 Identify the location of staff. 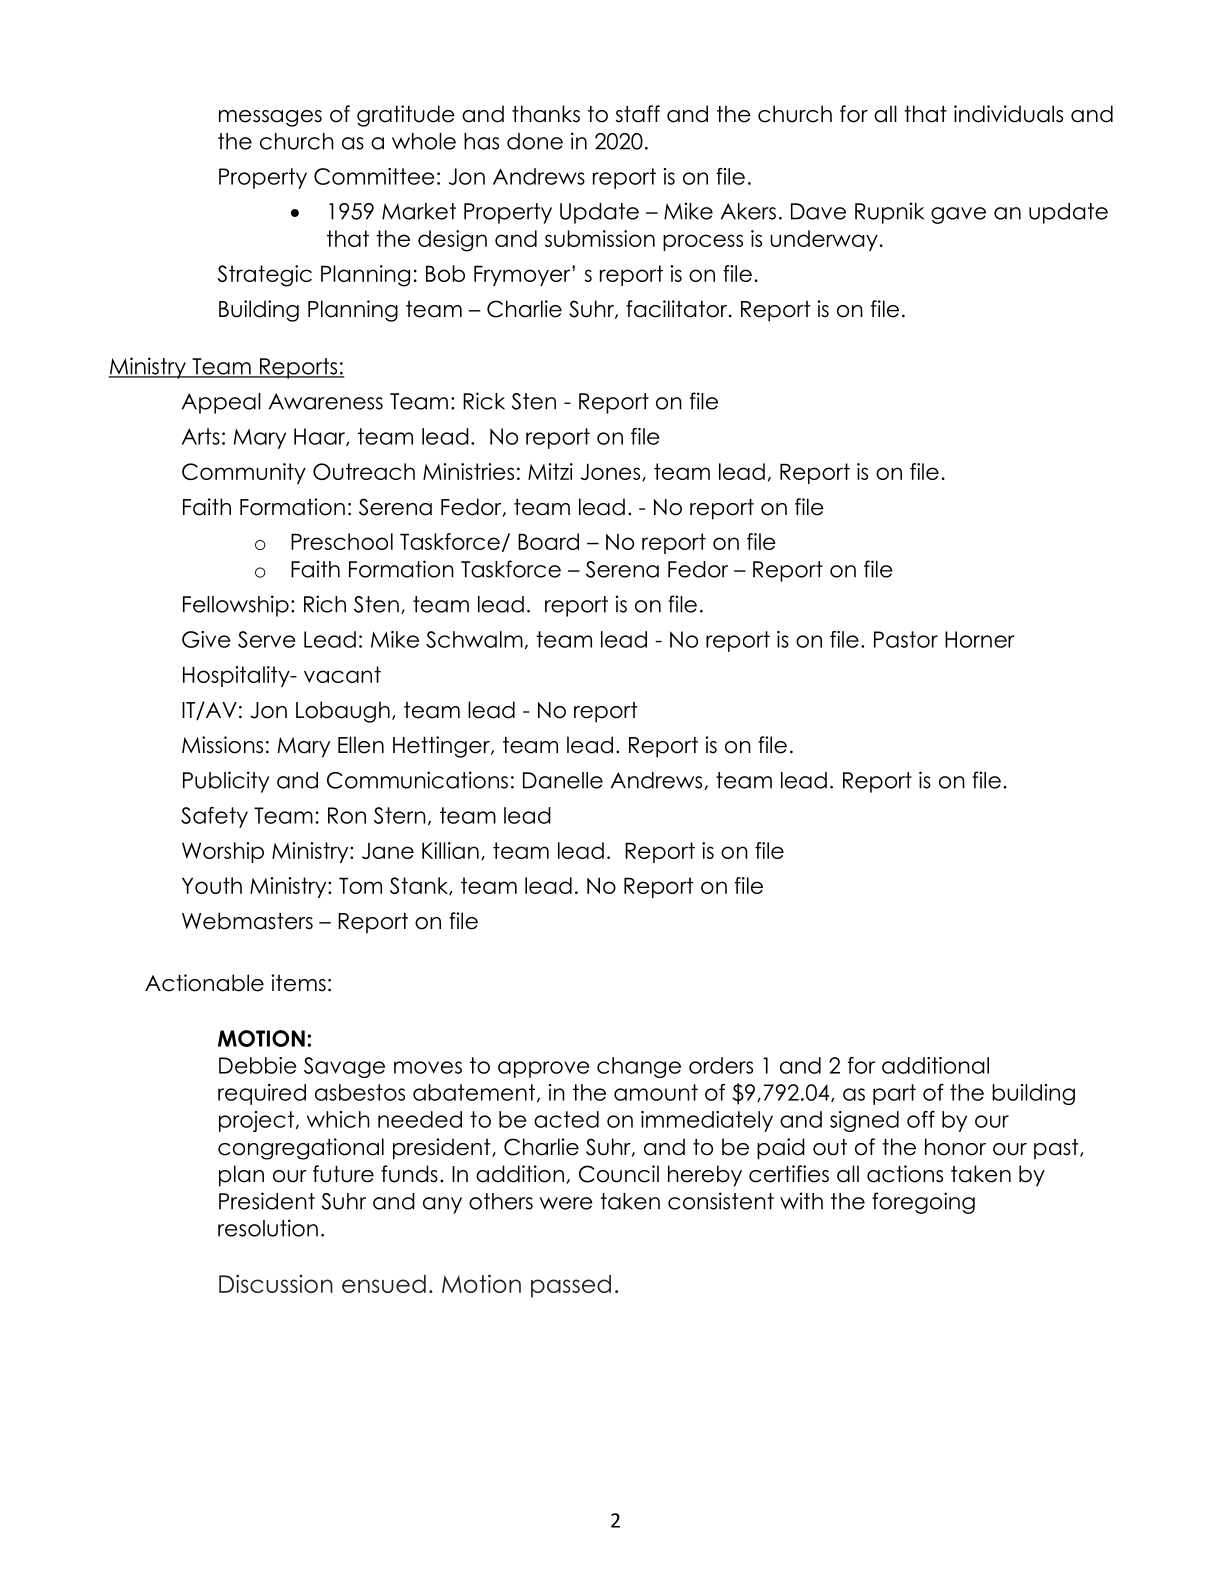
(638, 114).
